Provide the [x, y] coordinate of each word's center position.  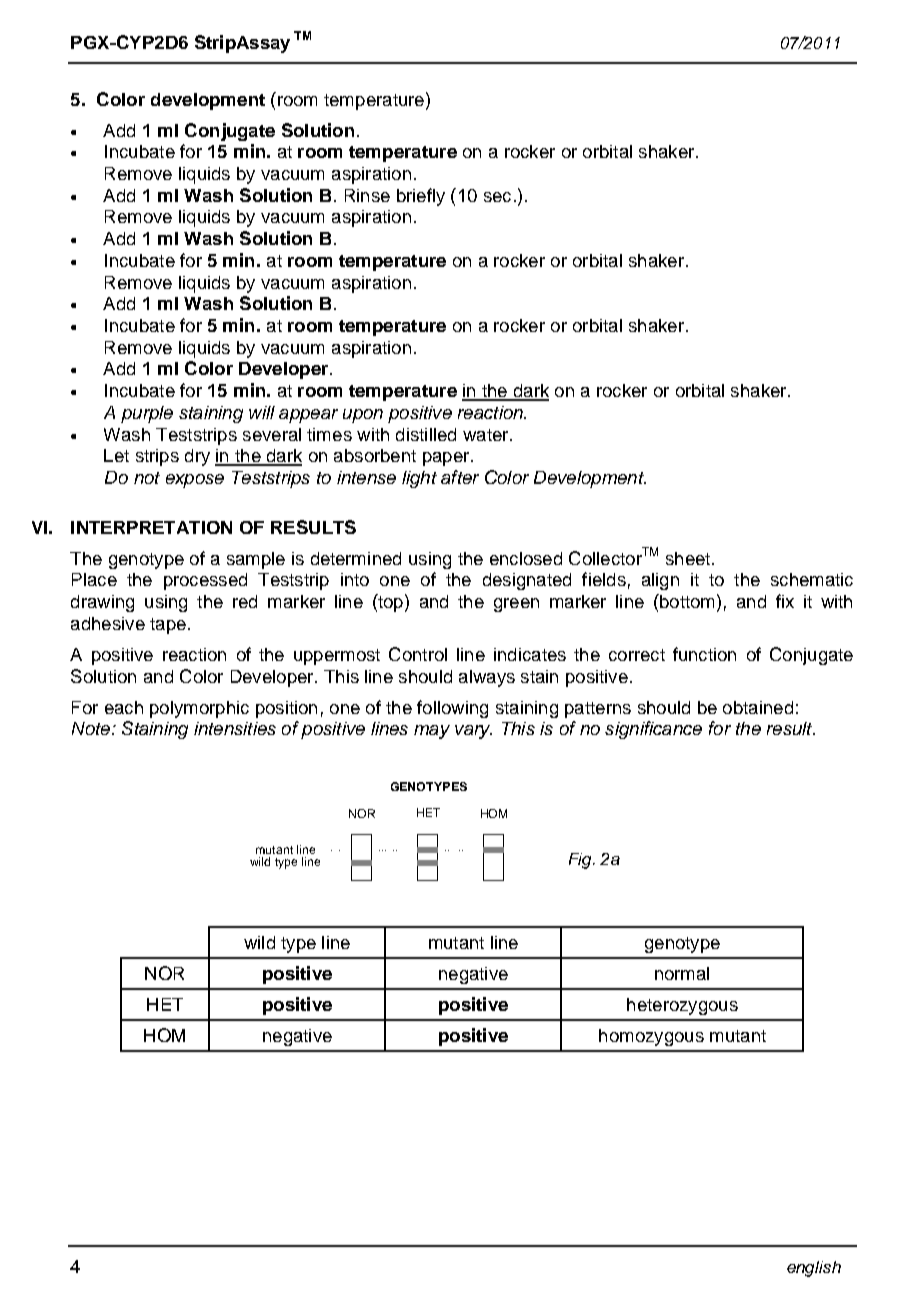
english [814, 1269]
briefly [421, 197]
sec [497, 197]
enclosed [526, 558]
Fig [581, 861]
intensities [235, 728]
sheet [689, 558]
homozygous [651, 1037]
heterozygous [682, 1006]
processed [205, 581]
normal [682, 973]
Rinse [367, 195]
